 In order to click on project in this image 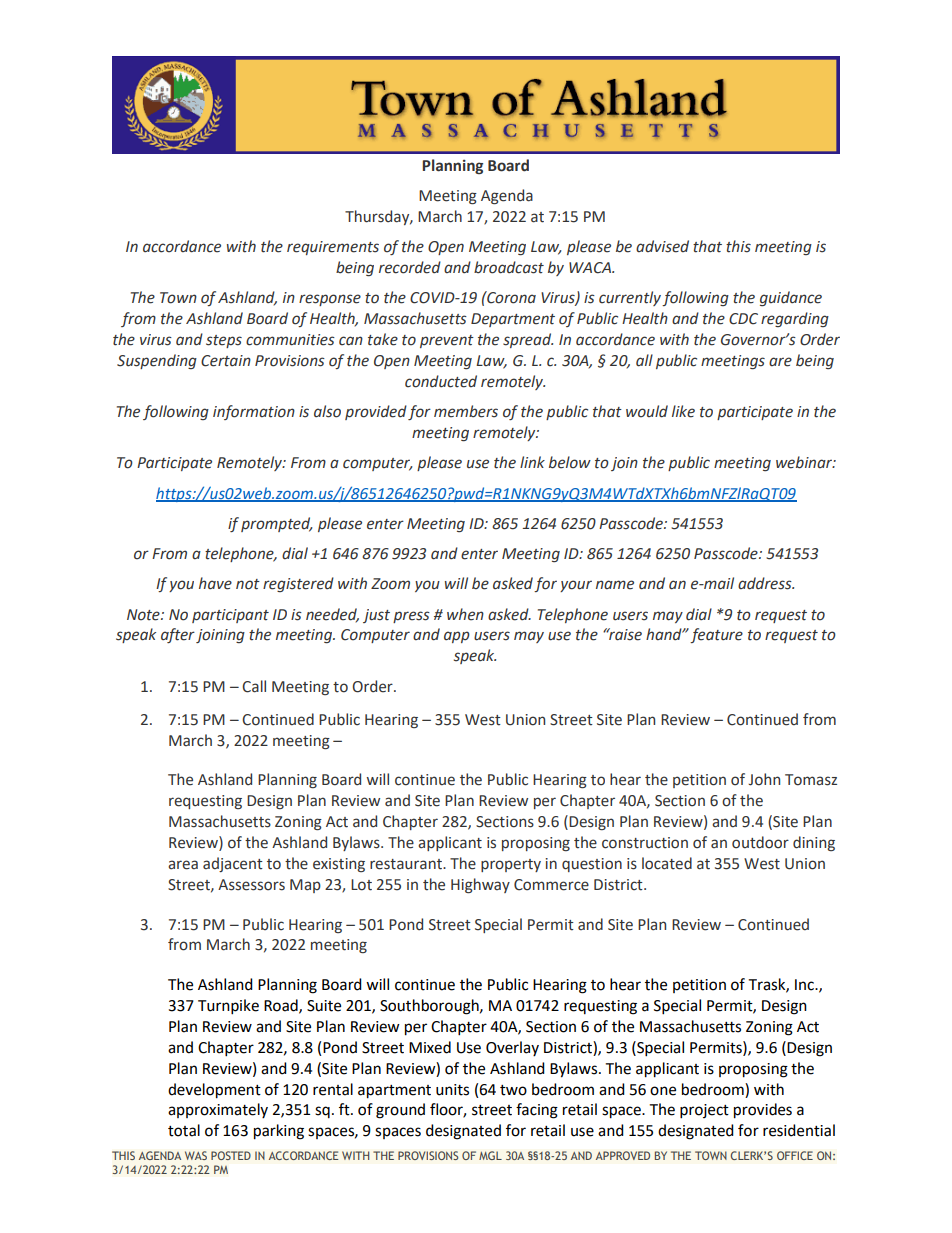, I will do `click(704, 1111)`.
